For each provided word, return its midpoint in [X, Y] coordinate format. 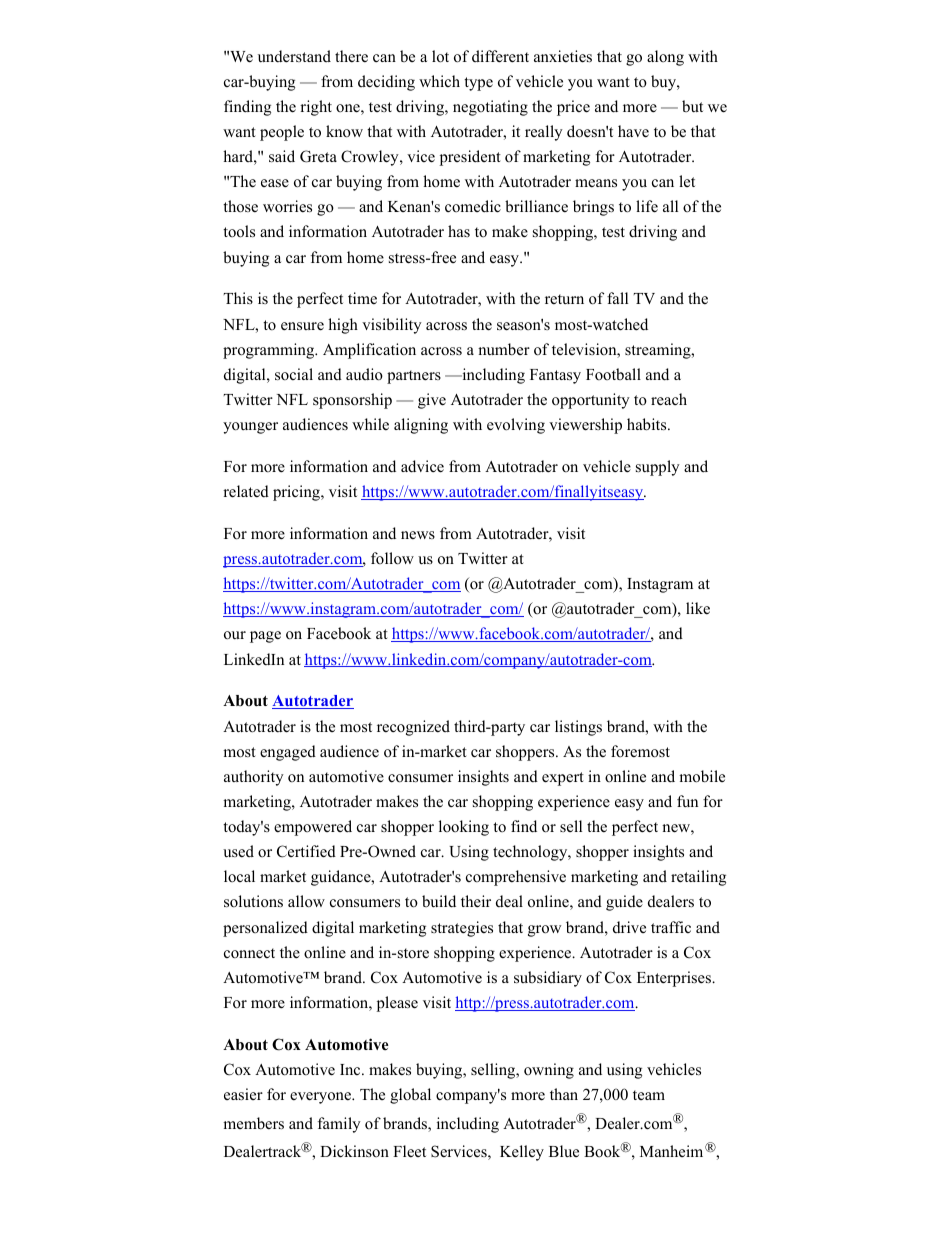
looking [464, 828]
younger [250, 428]
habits [648, 424]
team [649, 1095]
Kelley [522, 1153]
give [432, 401]
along [665, 58]
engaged [288, 753]
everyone [321, 1098]
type [478, 84]
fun [687, 801]
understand [294, 56]
